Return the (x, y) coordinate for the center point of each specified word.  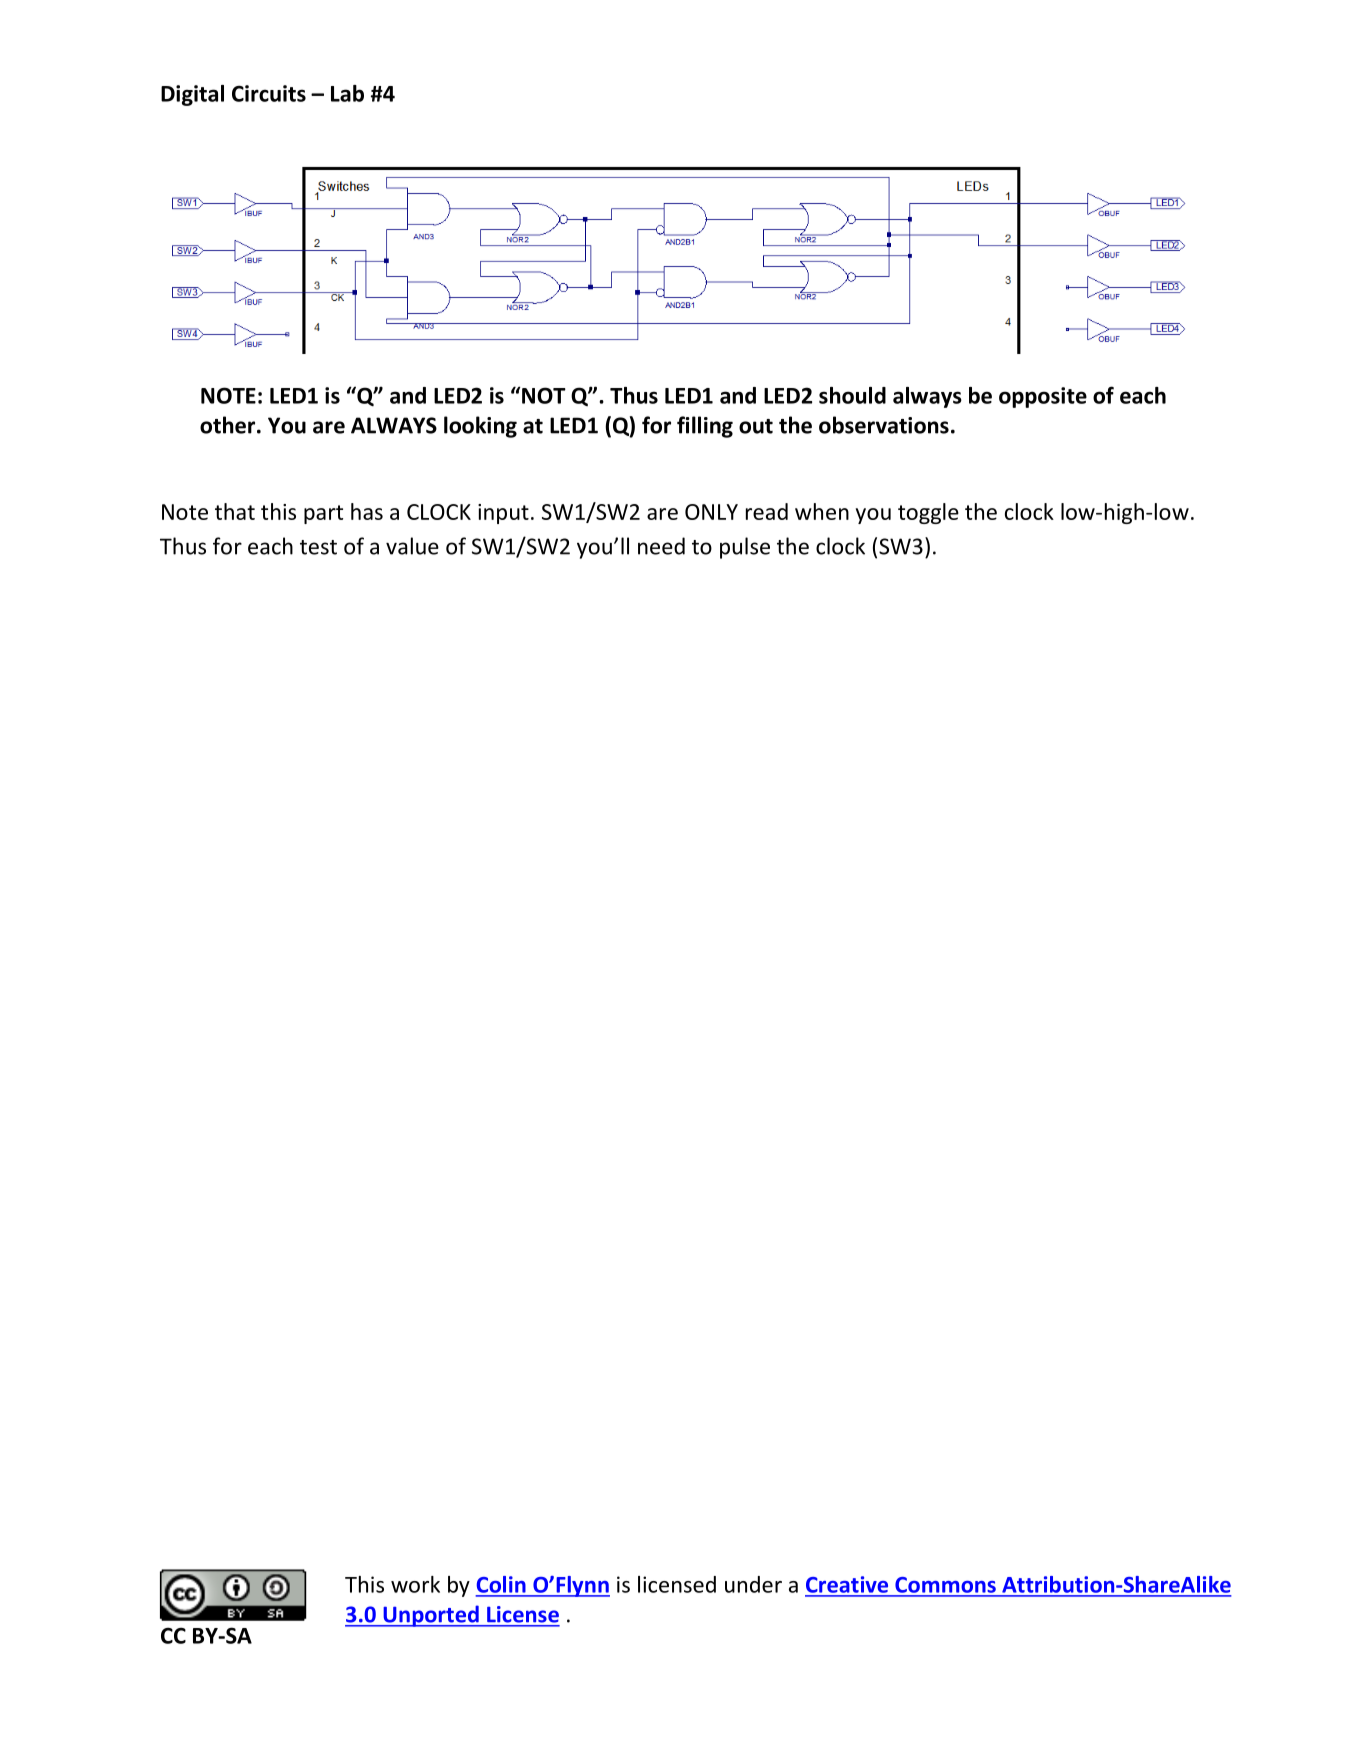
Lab (347, 93)
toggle (928, 513)
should (852, 395)
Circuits (269, 93)
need (661, 546)
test (318, 547)
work (415, 1584)
